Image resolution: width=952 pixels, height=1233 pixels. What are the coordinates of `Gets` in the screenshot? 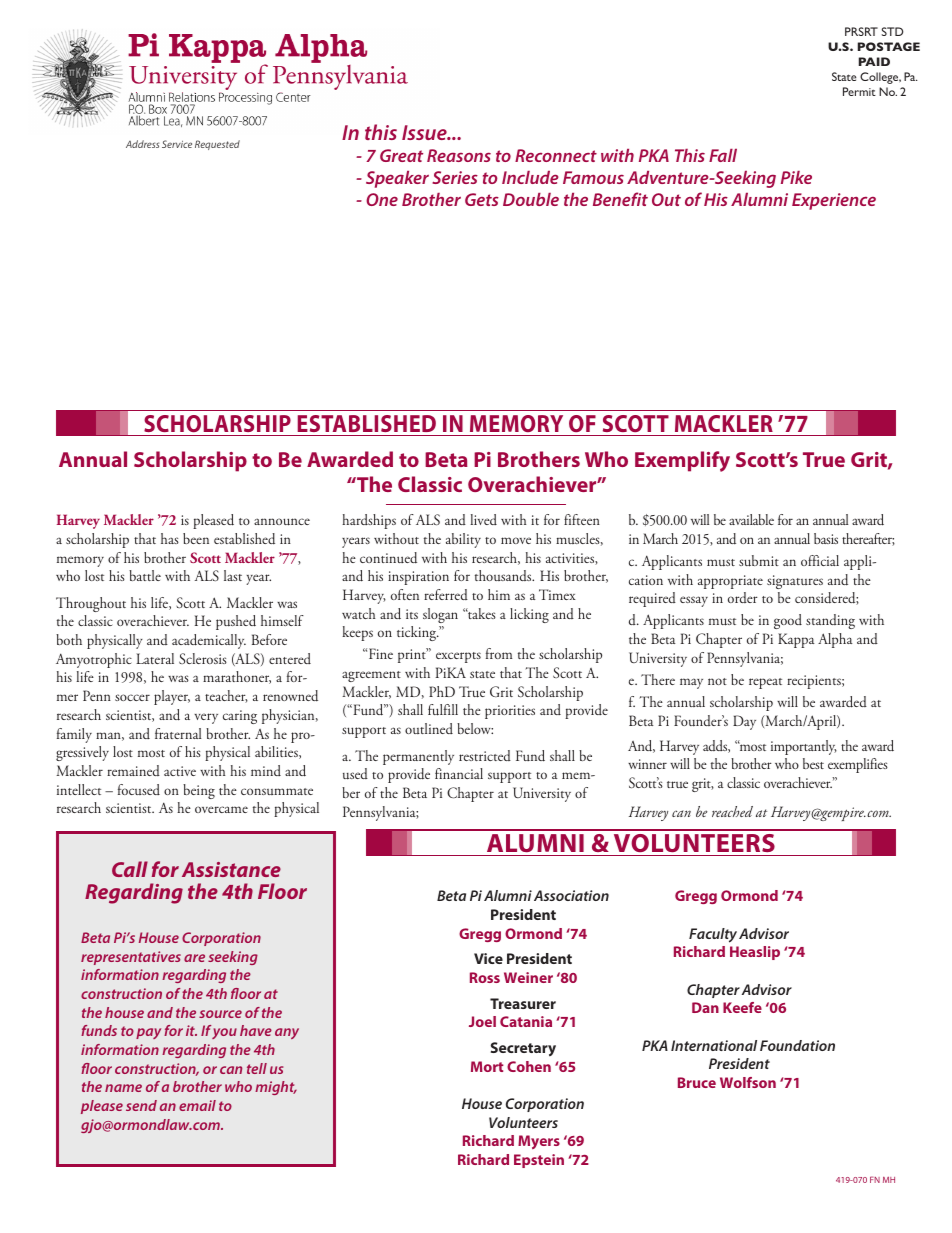 It's located at (482, 199).
